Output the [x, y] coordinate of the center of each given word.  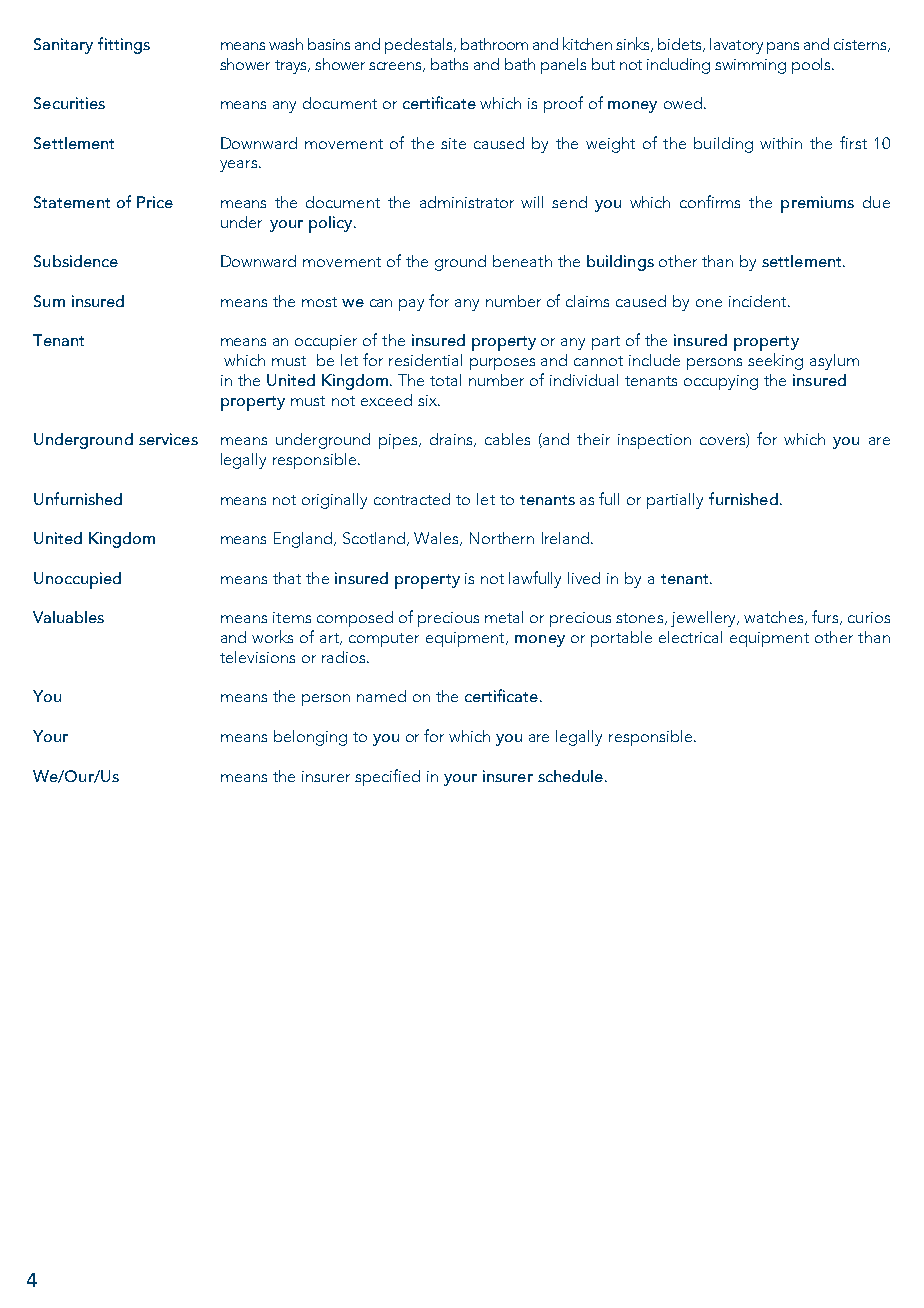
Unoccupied [77, 580]
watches [773, 617]
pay [411, 305]
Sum [49, 301]
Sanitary [63, 46]
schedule [570, 776]
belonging [310, 738]
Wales [437, 539]
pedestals [420, 46]
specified [387, 777]
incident [759, 301]
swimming [750, 66]
